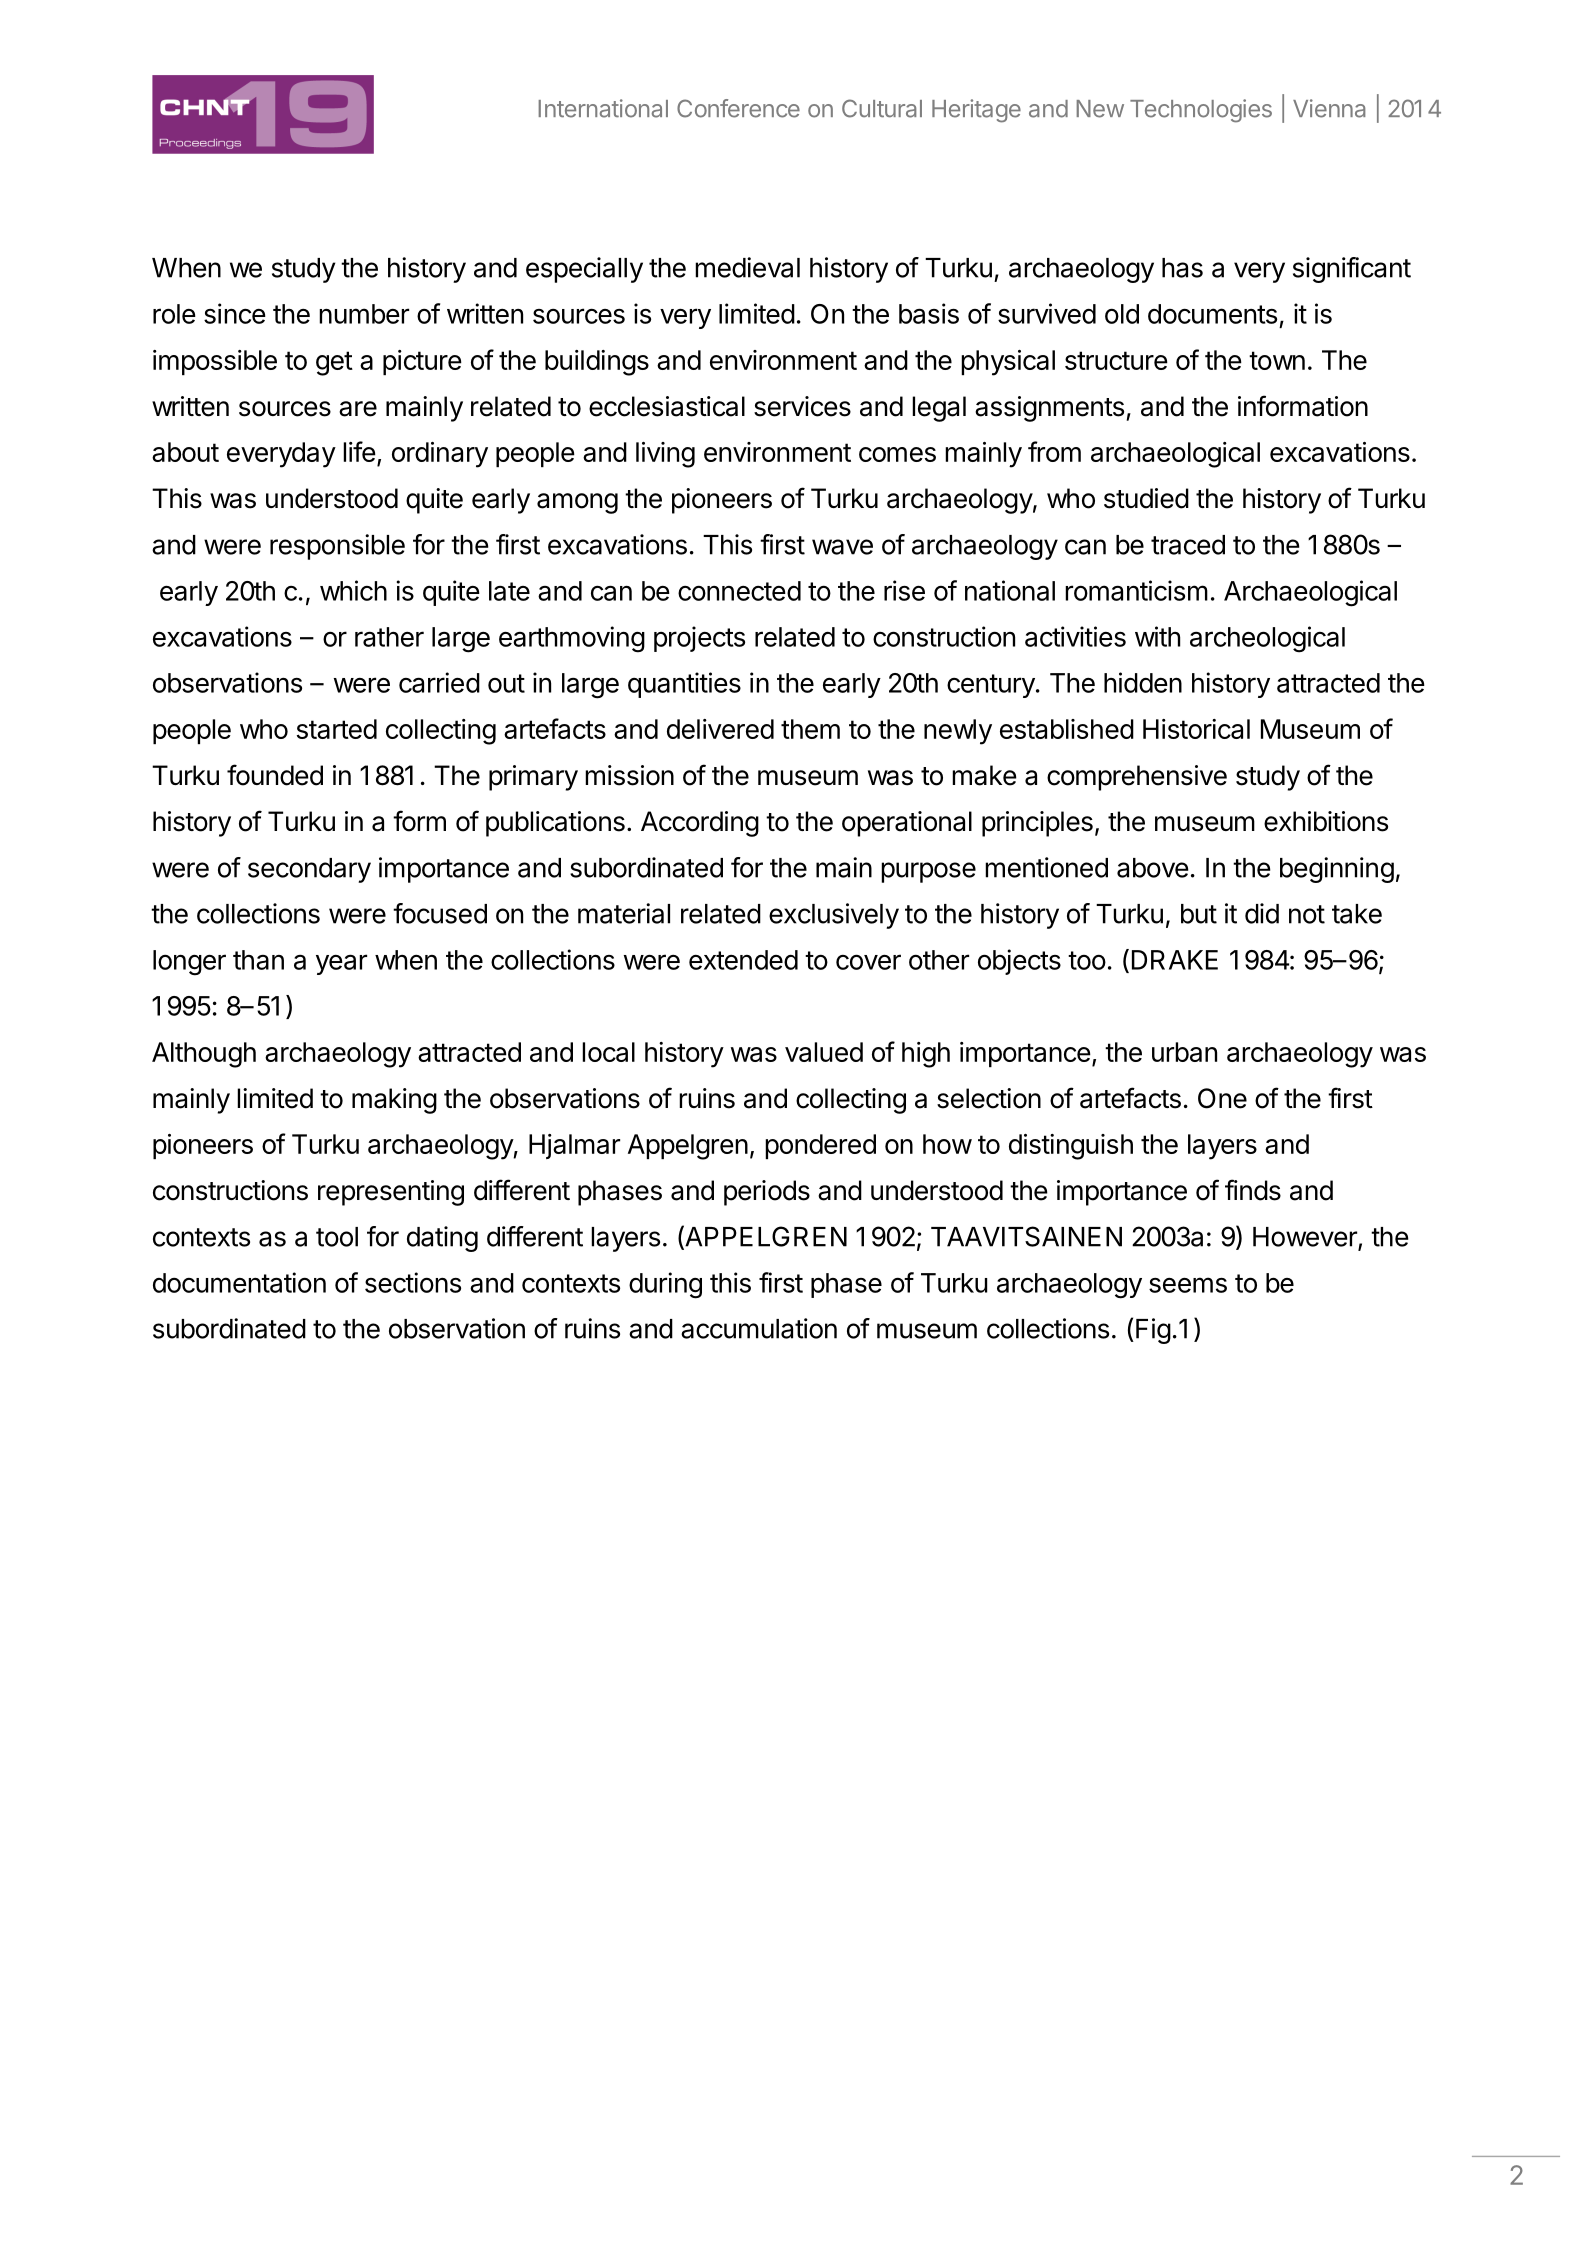  Describe the element at coordinates (1201, 111) in the page. I see `Technologies` at that location.
